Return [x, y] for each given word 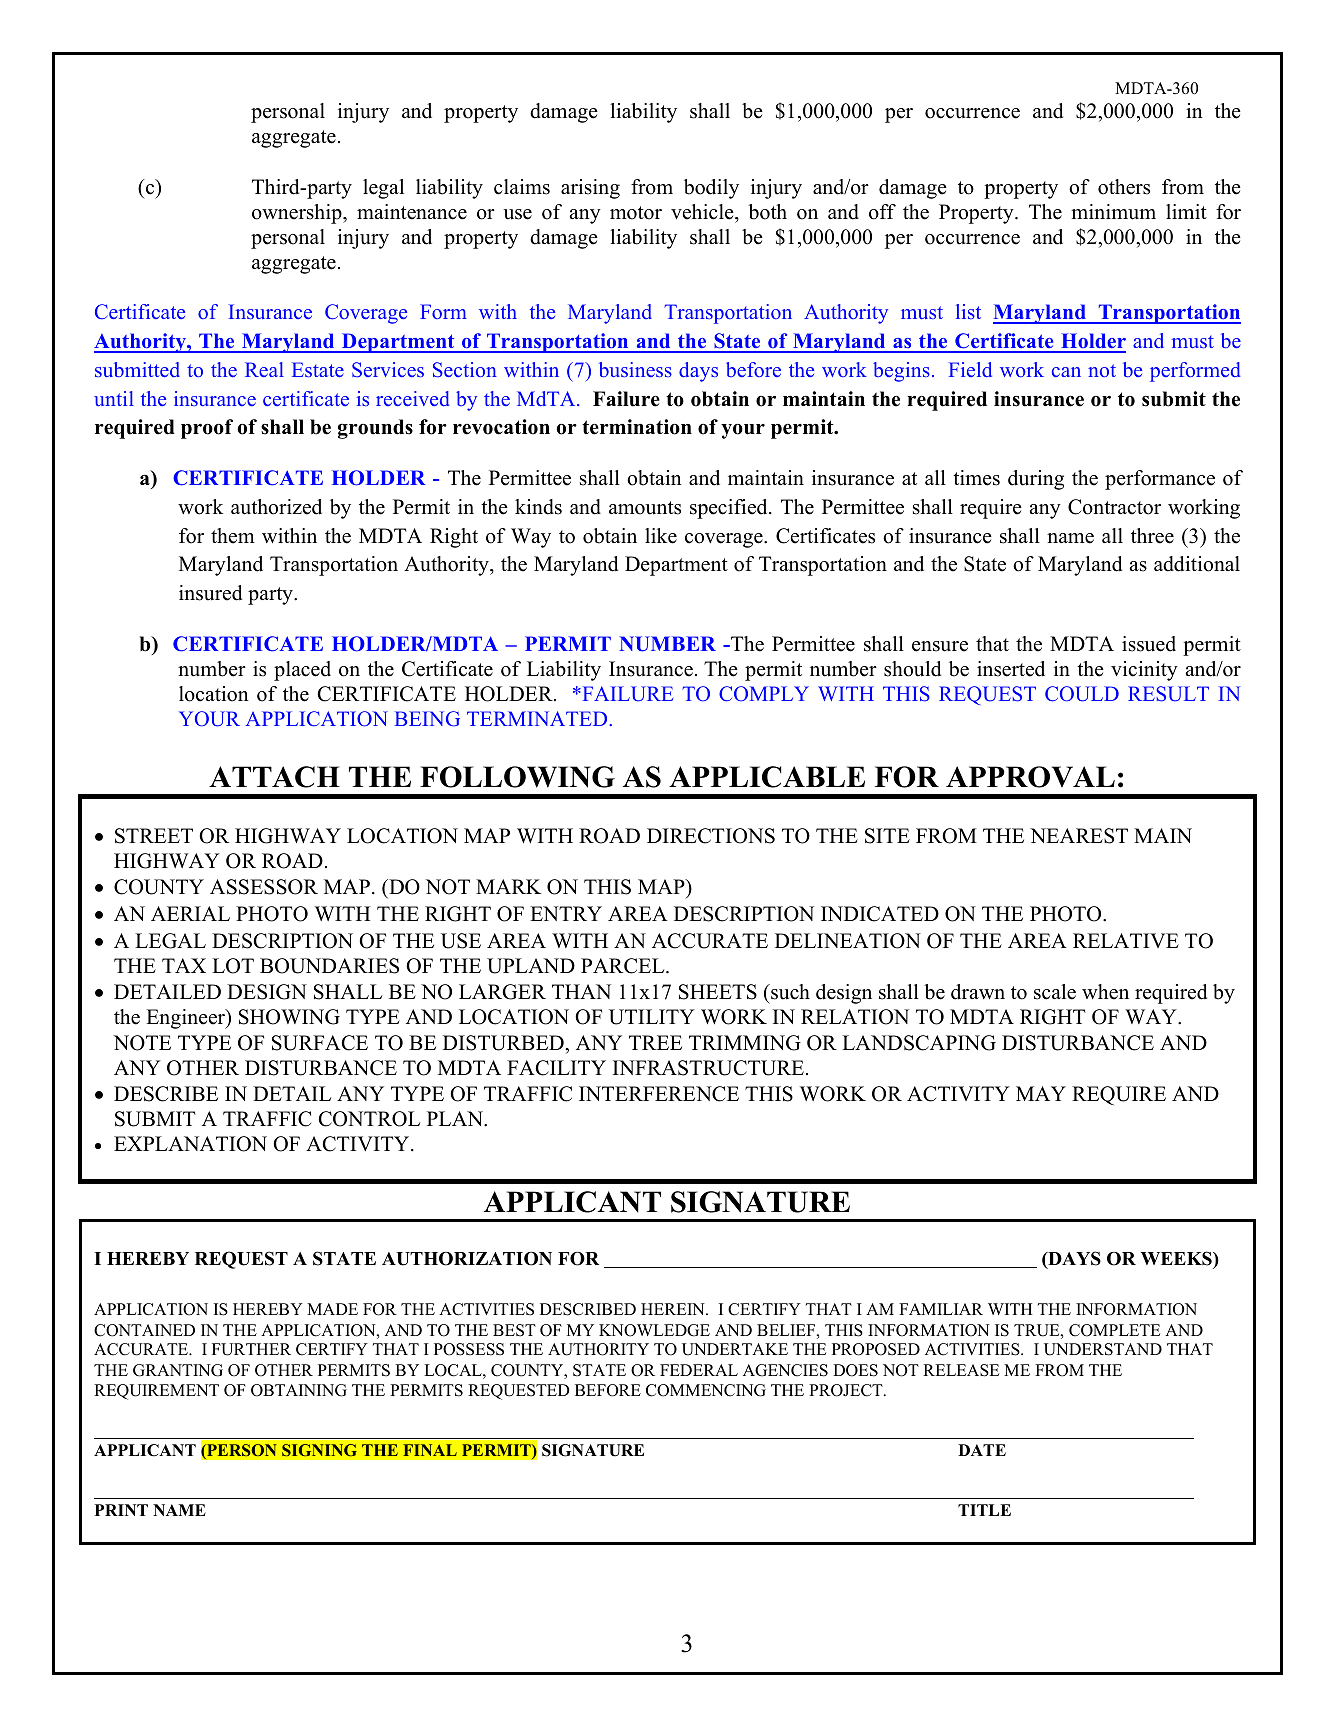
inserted [1011, 669]
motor [636, 213]
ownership [298, 214]
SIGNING [319, 1450]
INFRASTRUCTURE [708, 1068]
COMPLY [764, 694]
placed [302, 671]
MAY [1041, 1093]
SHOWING [289, 1017]
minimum [1113, 212]
